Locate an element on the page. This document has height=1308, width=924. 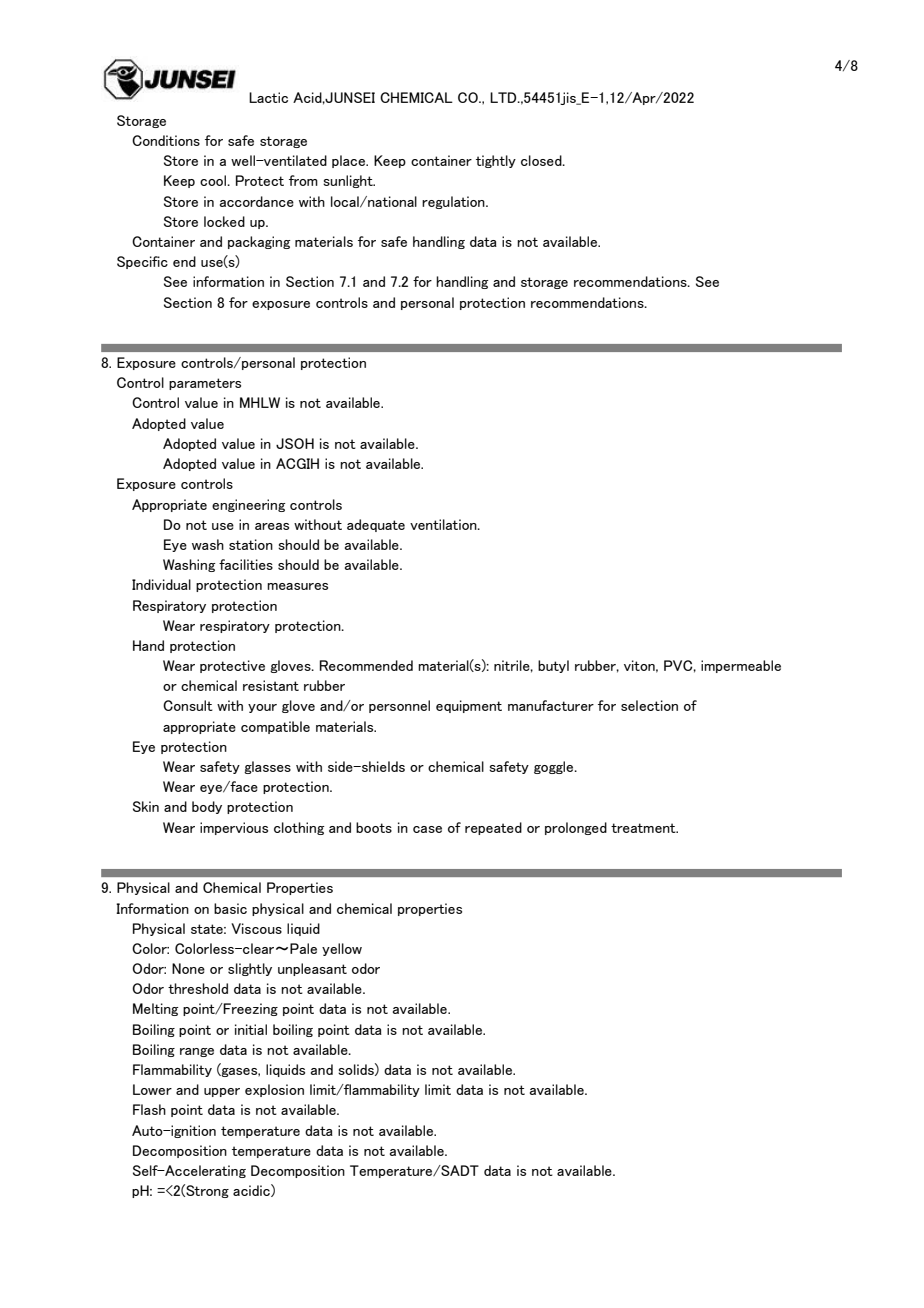
equipment is located at coordinates (469, 706).
